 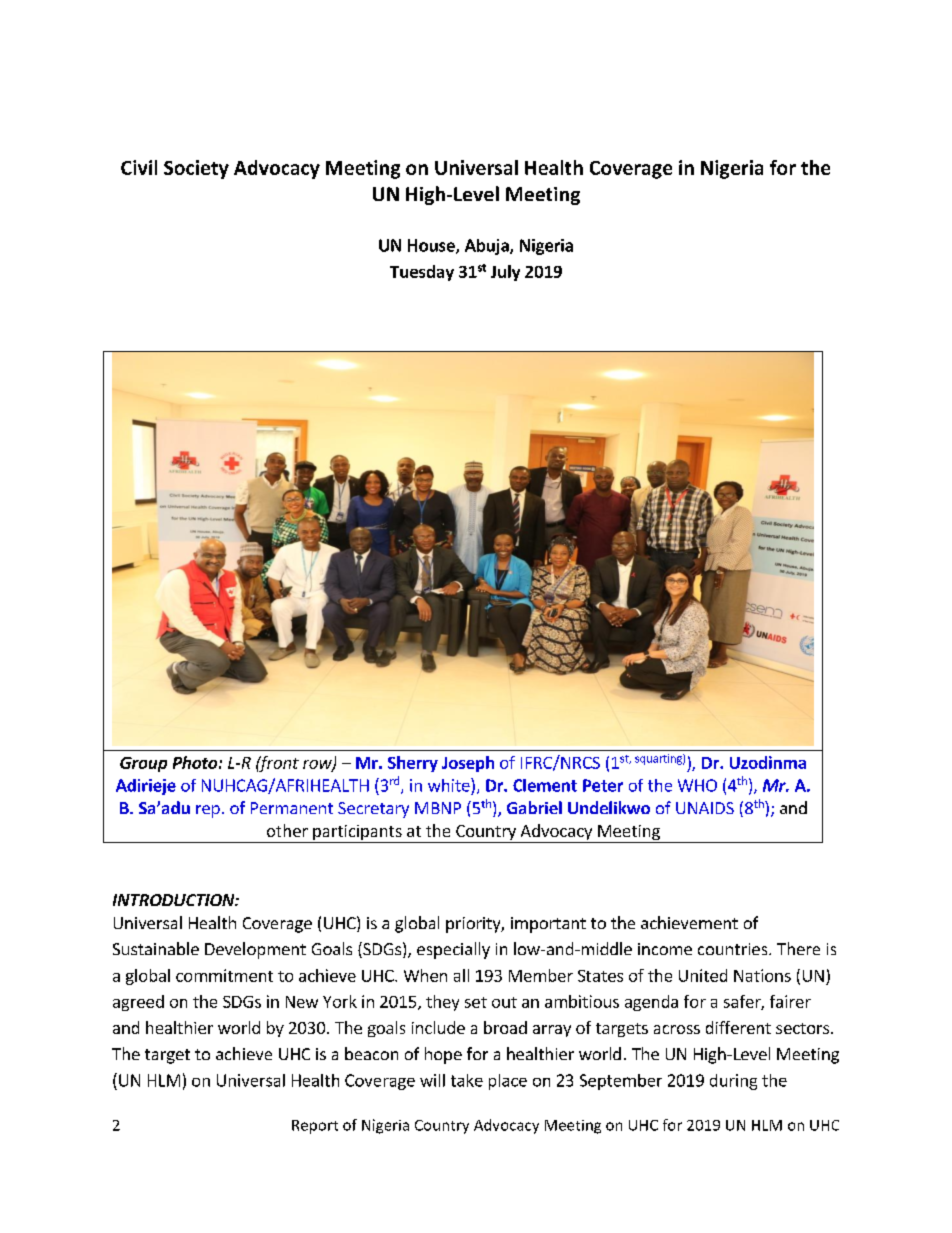 What do you see at coordinates (196, 169) in the screenshot?
I see `Society` at bounding box center [196, 169].
